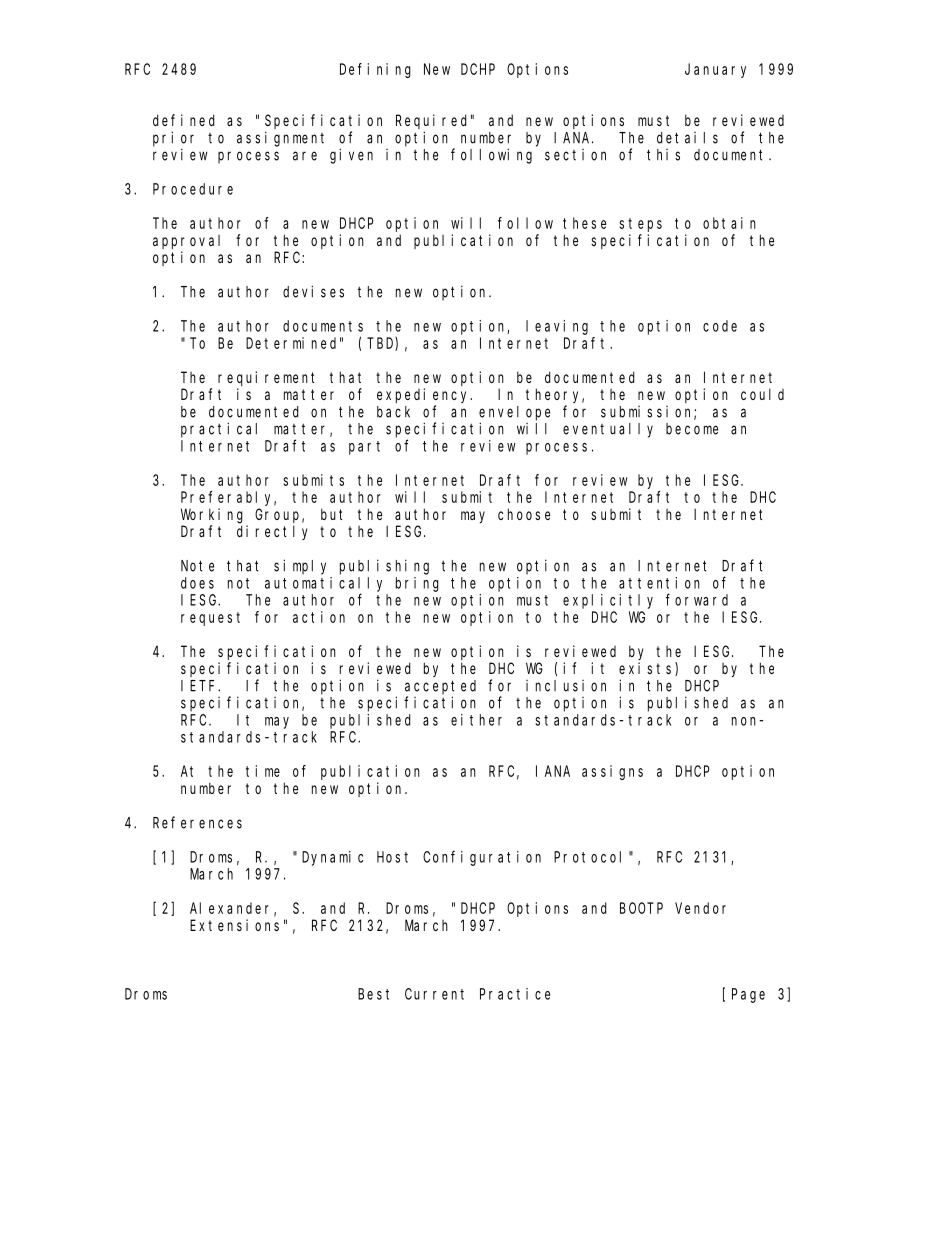  Describe the element at coordinates (375, 70) in the screenshot. I see `Defining` at that location.
